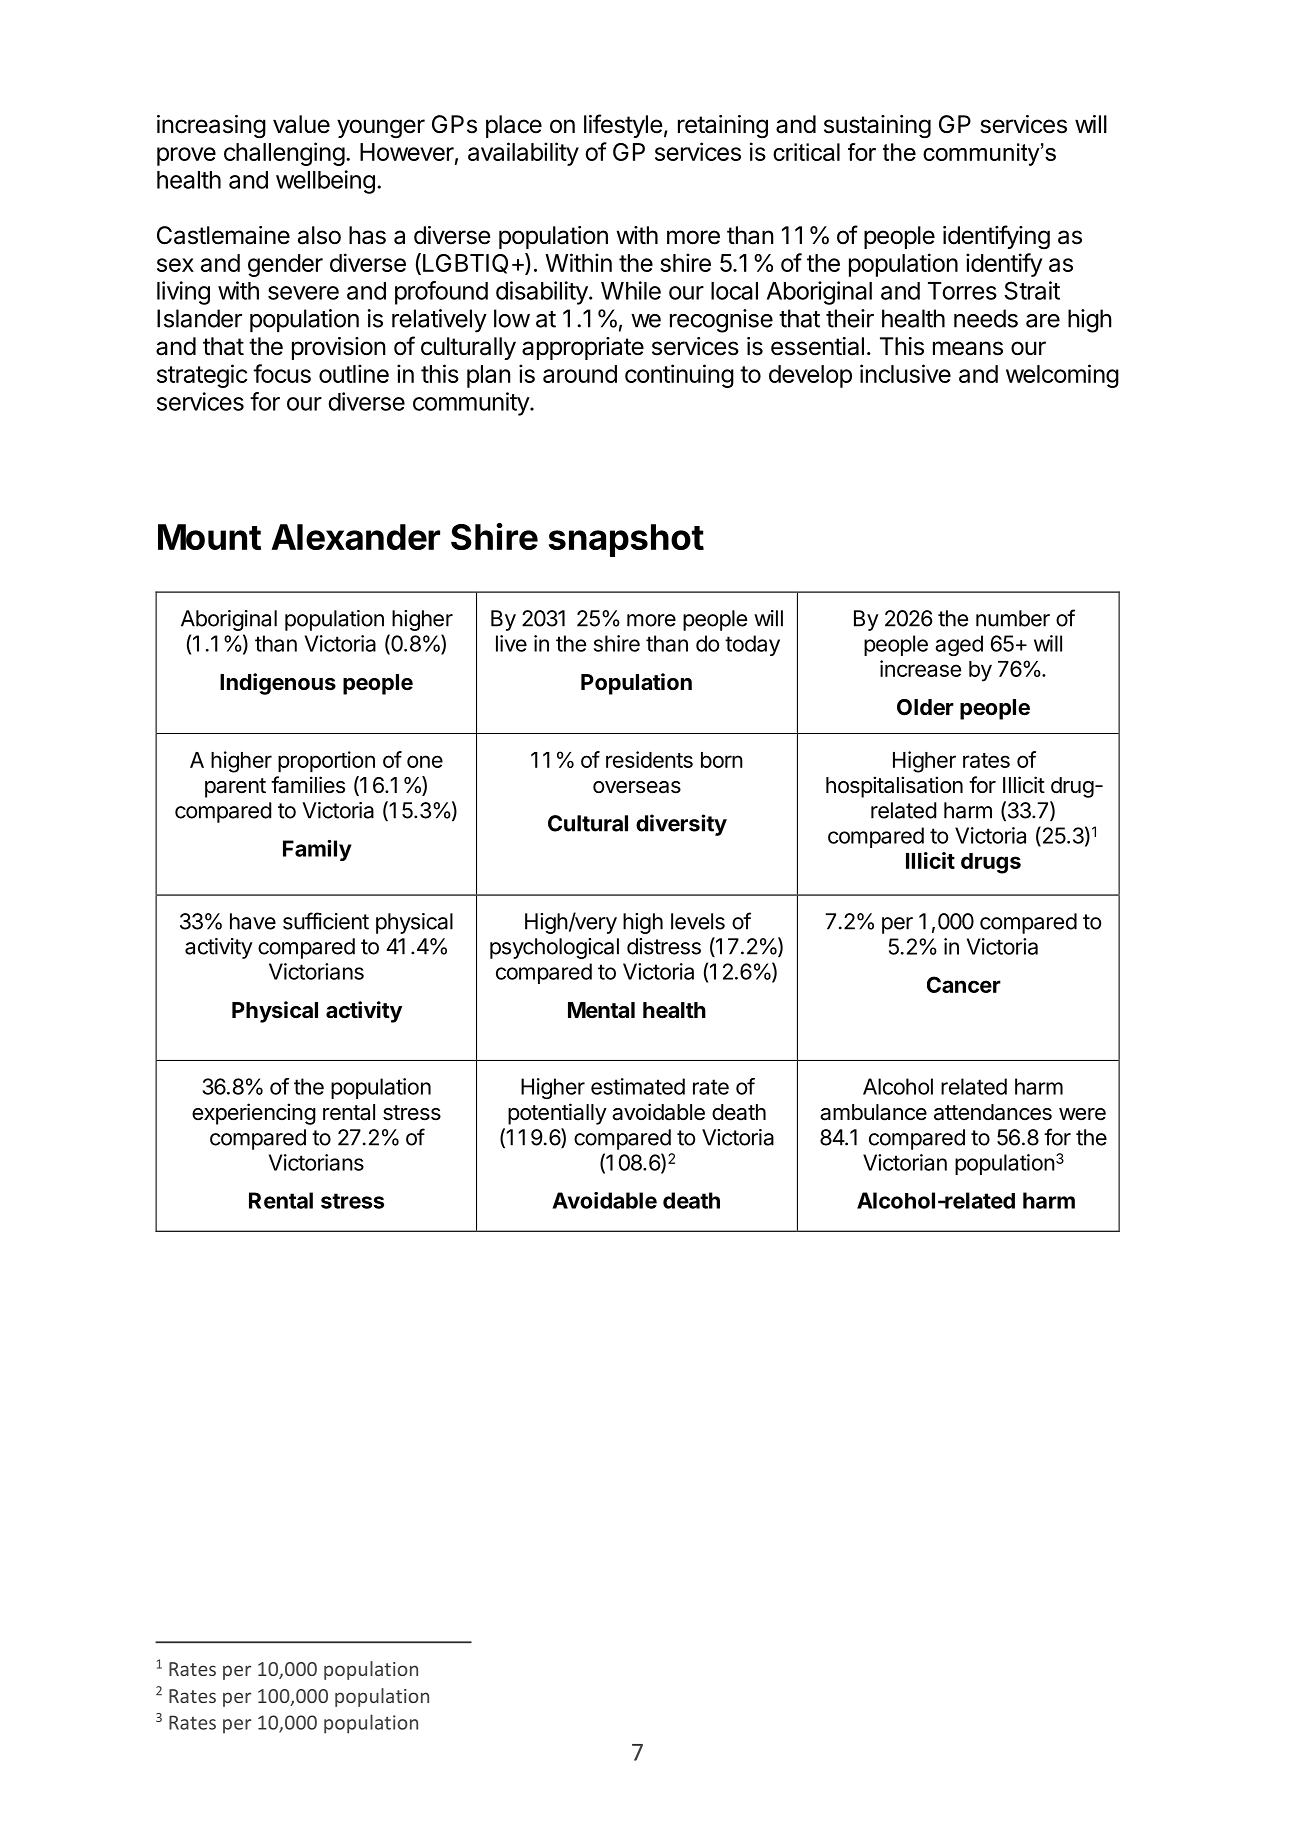 The height and width of the document is (1847, 1305). Describe the element at coordinates (278, 684) in the document. I see `Indigenous` at that location.
